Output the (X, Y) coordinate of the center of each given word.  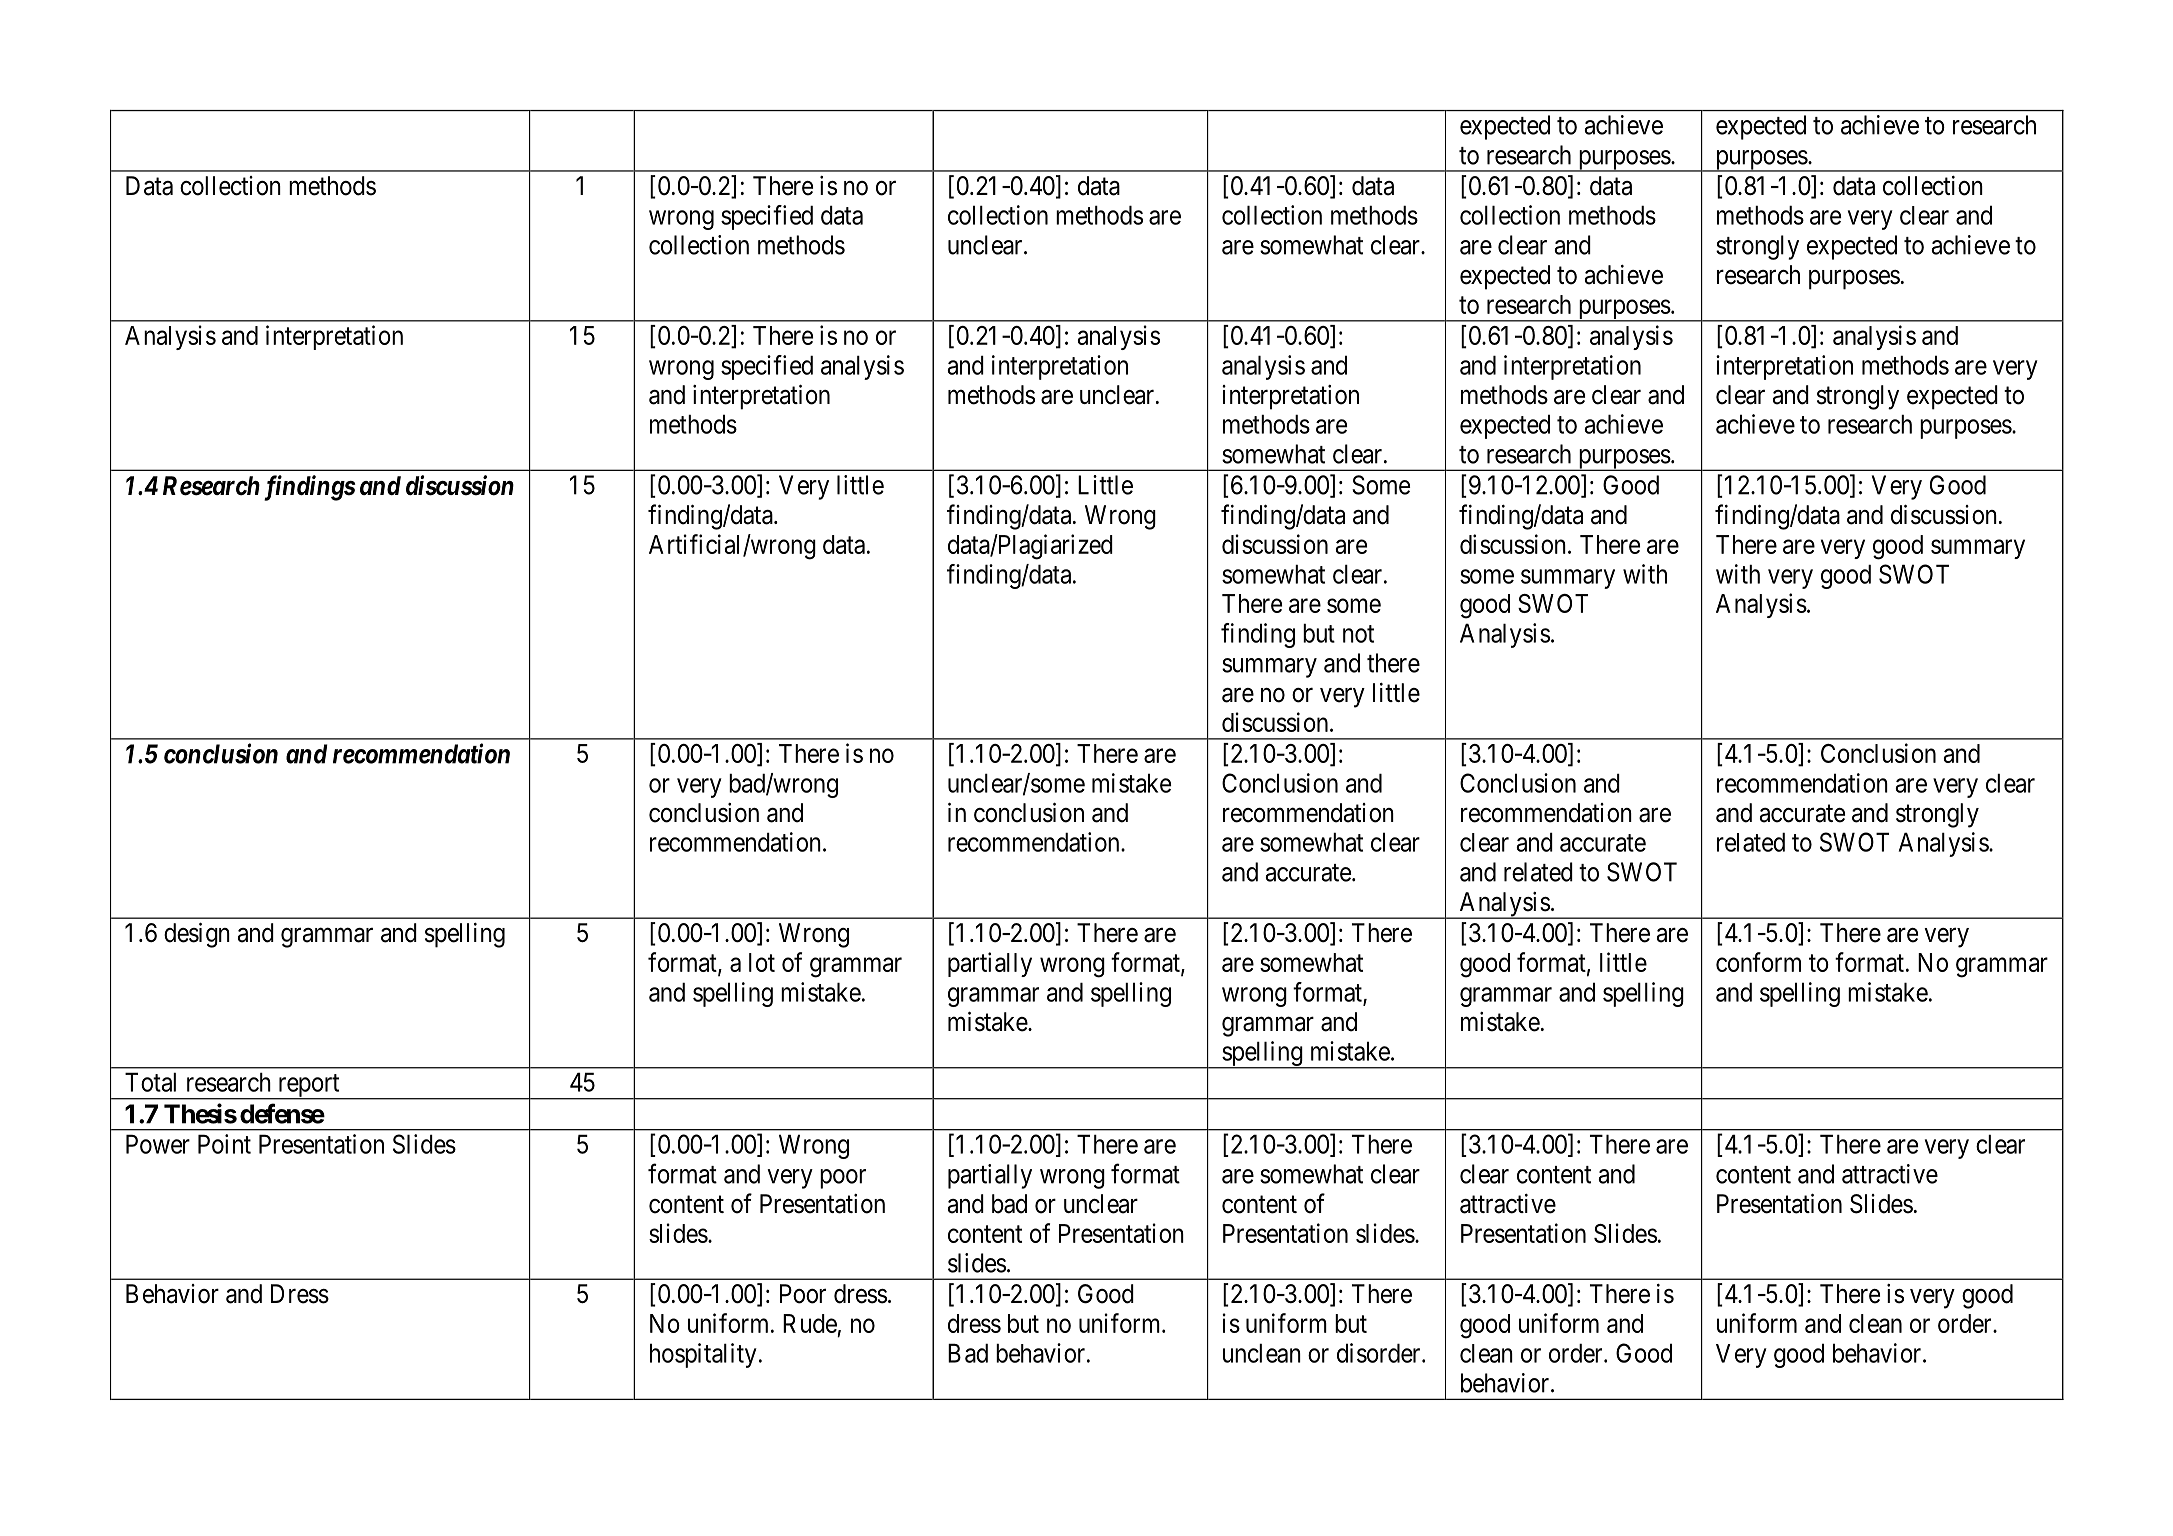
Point (224, 1144)
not (1358, 634)
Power (158, 1144)
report (308, 1087)
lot (762, 962)
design (197, 935)
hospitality (703, 1355)
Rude (810, 1323)
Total (150, 1082)
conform (1758, 962)
